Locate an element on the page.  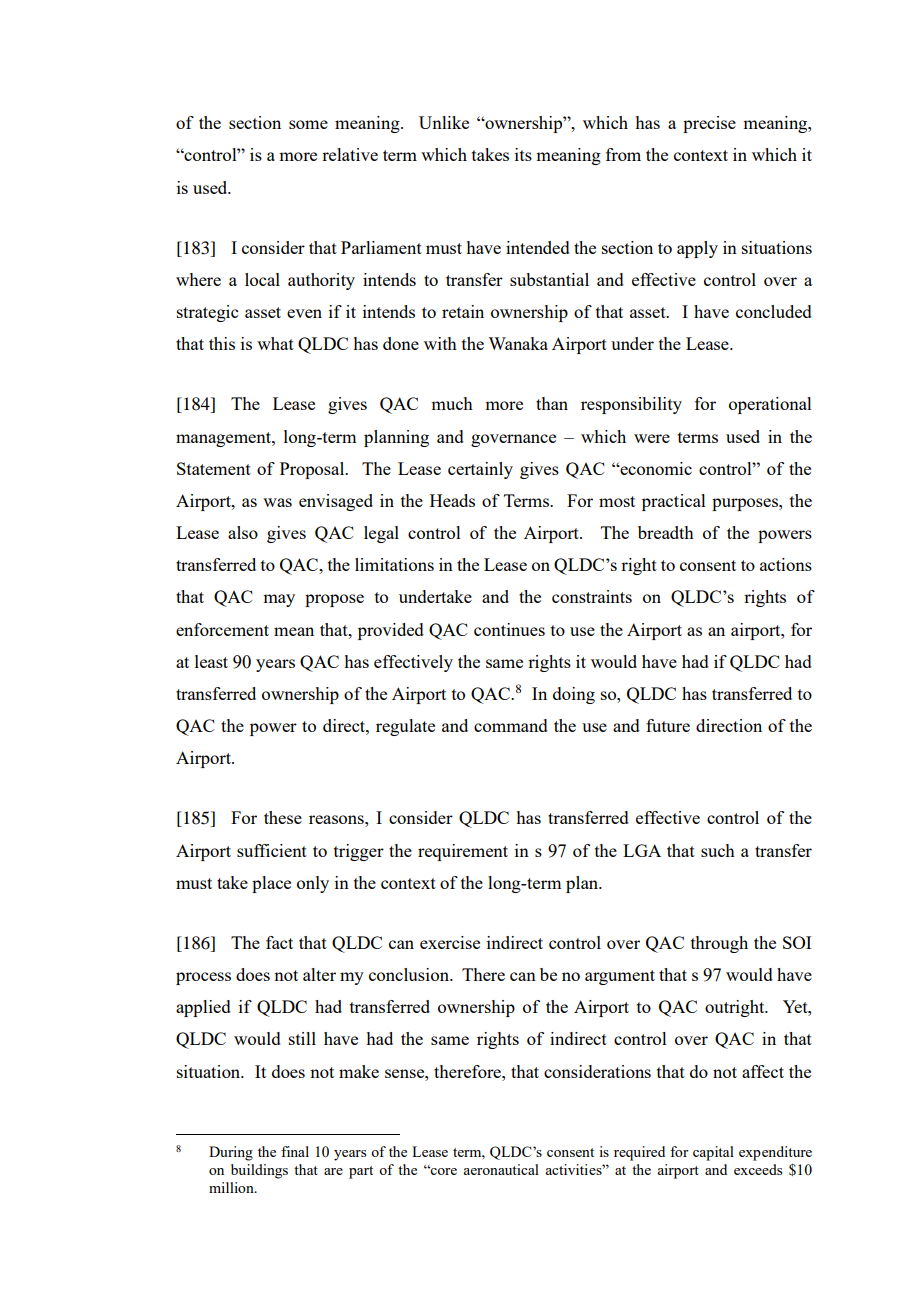
its is located at coordinates (523, 154).
